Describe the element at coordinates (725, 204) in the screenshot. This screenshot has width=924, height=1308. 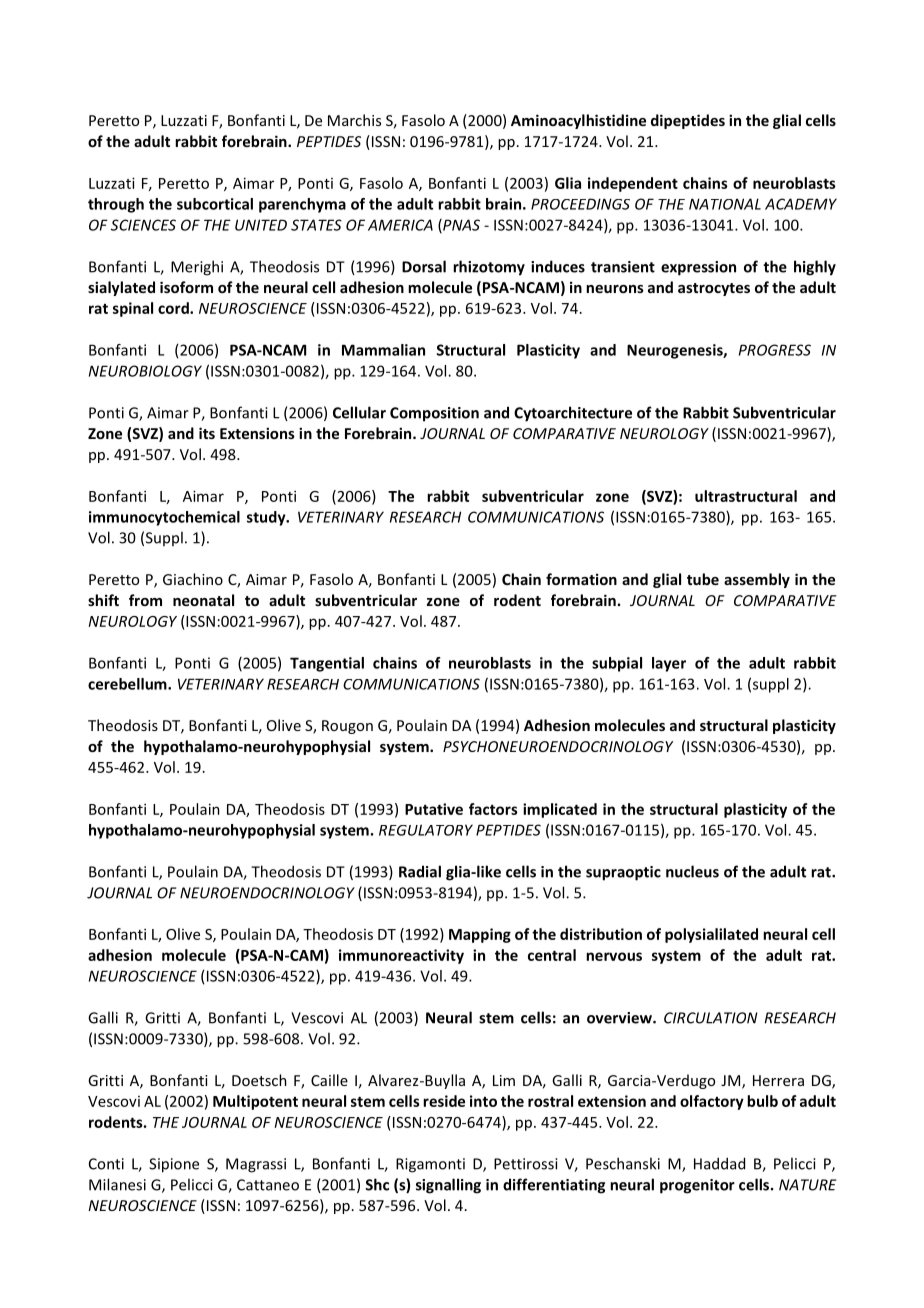
I see `NATIONAL` at that location.
